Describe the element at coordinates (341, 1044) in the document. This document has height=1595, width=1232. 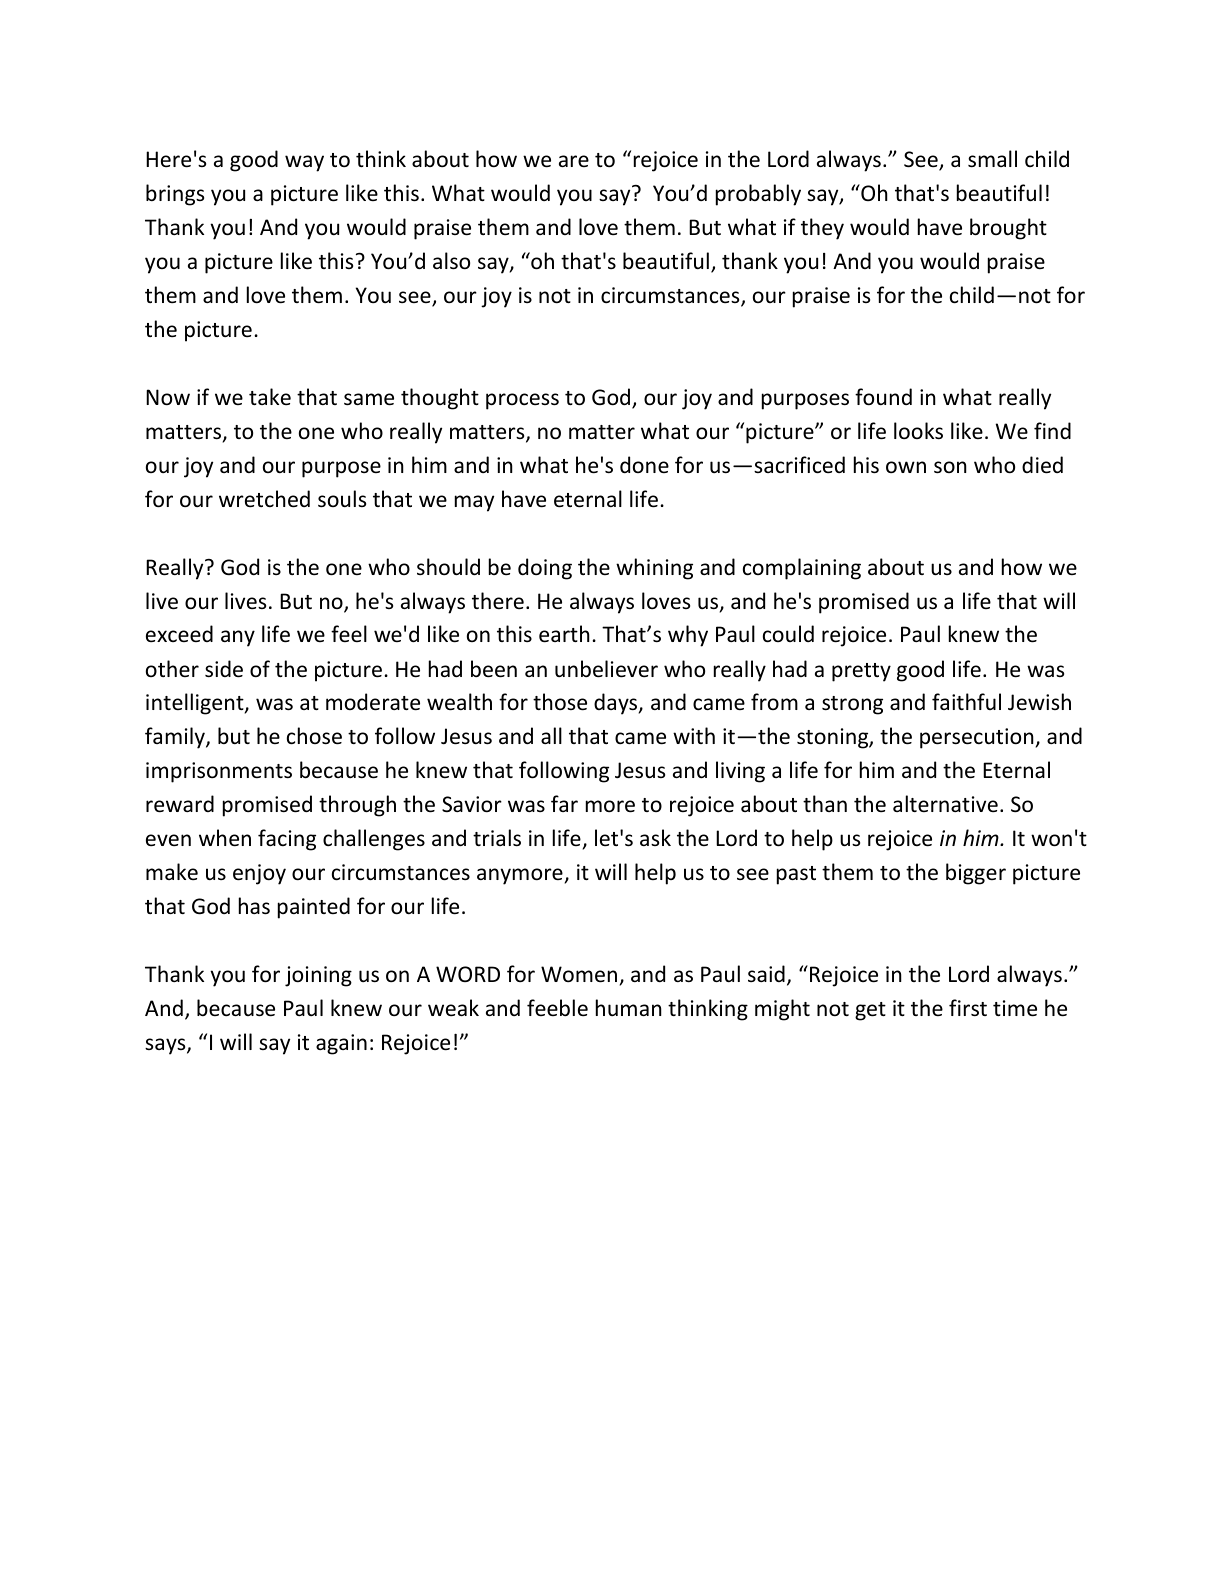
I see `again` at that location.
